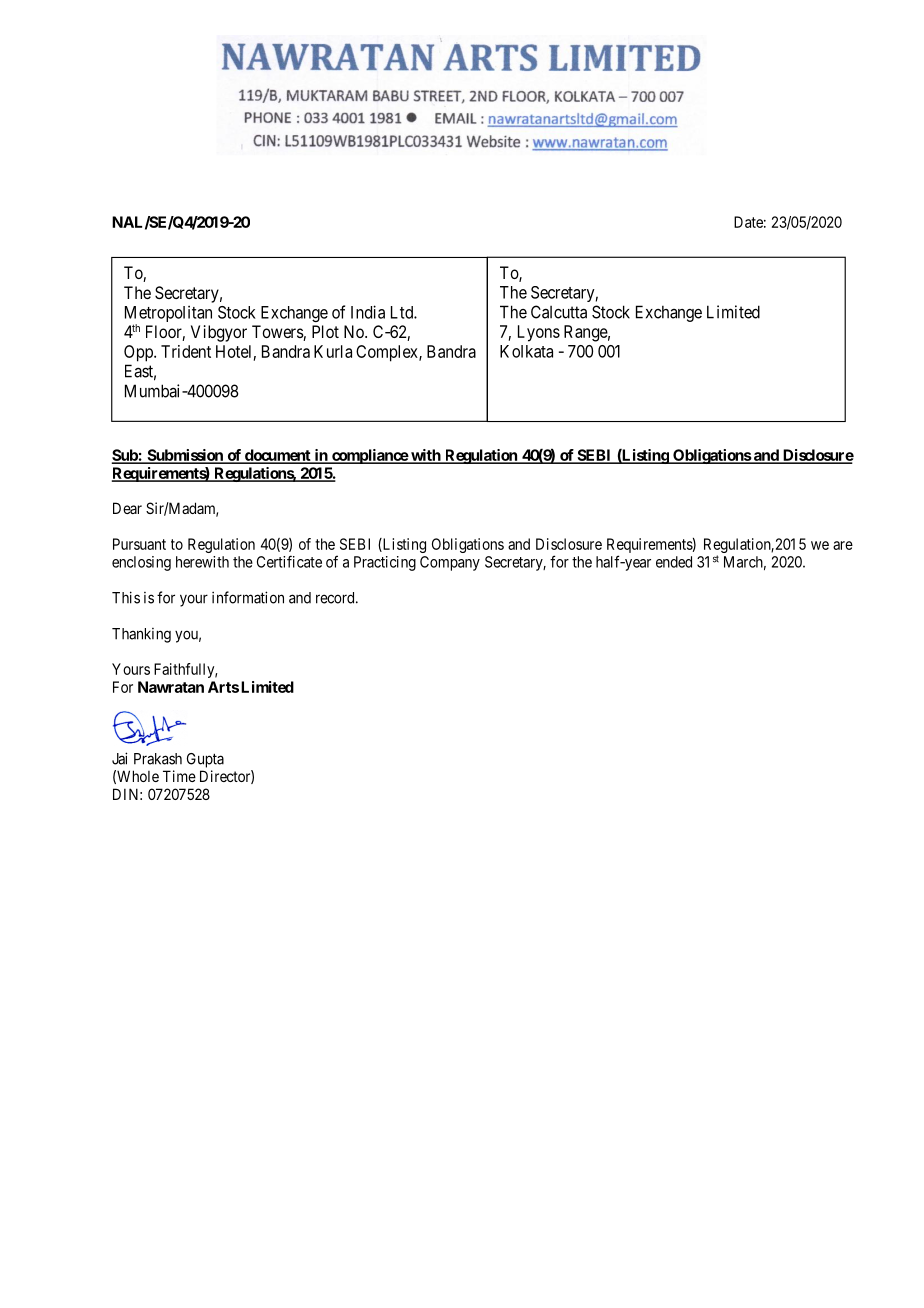 Image resolution: width=924 pixels, height=1308 pixels. Describe the element at coordinates (219, 333) in the screenshot. I see `Vibgyor` at that location.
